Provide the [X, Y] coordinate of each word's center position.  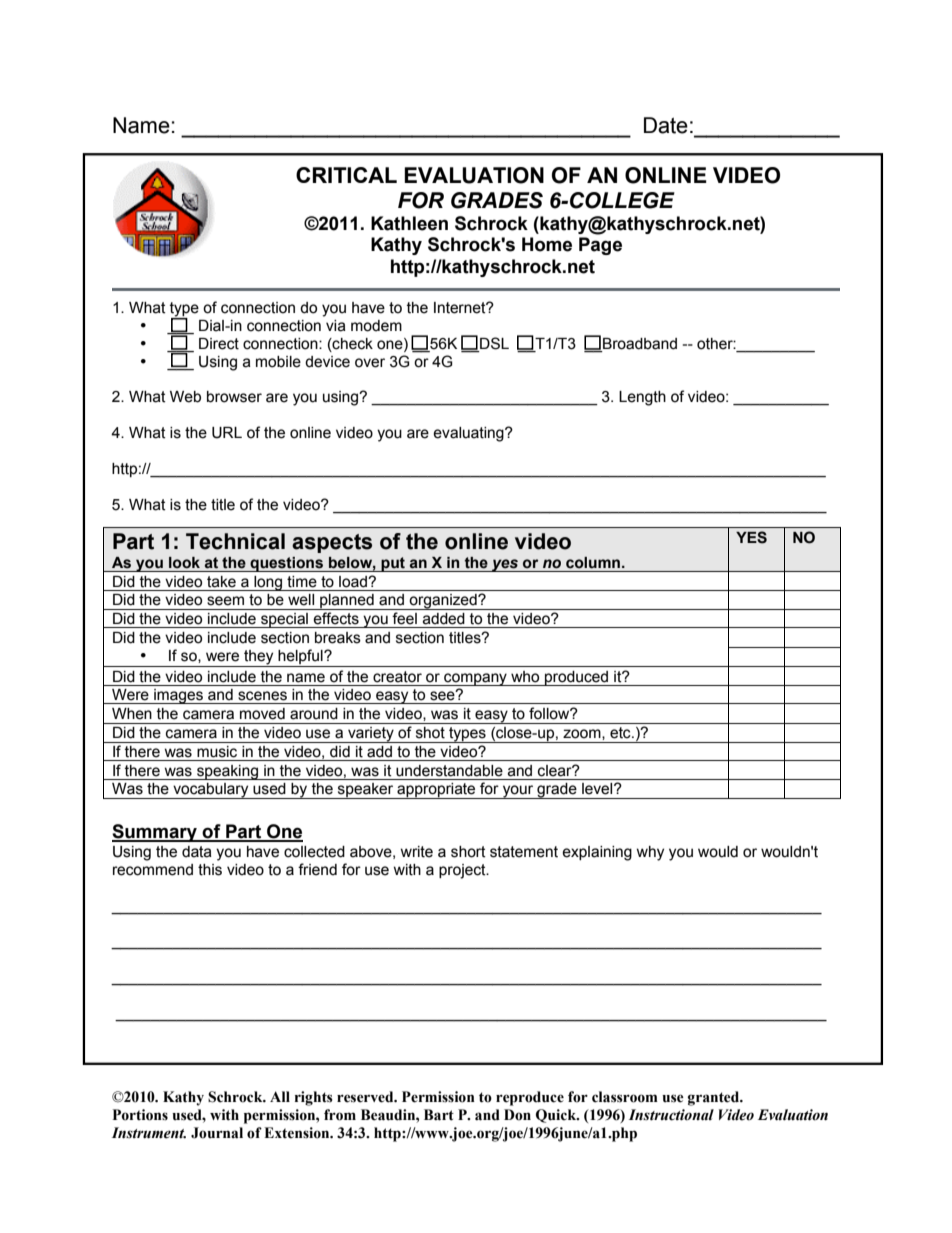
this [210, 870]
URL [227, 433]
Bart [439, 1115]
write [416, 852]
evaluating [469, 434]
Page [600, 246]
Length [642, 398]
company [475, 679]
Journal [217, 1133]
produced [577, 678]
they [258, 657]
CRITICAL [346, 175]
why [650, 853]
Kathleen [409, 223]
